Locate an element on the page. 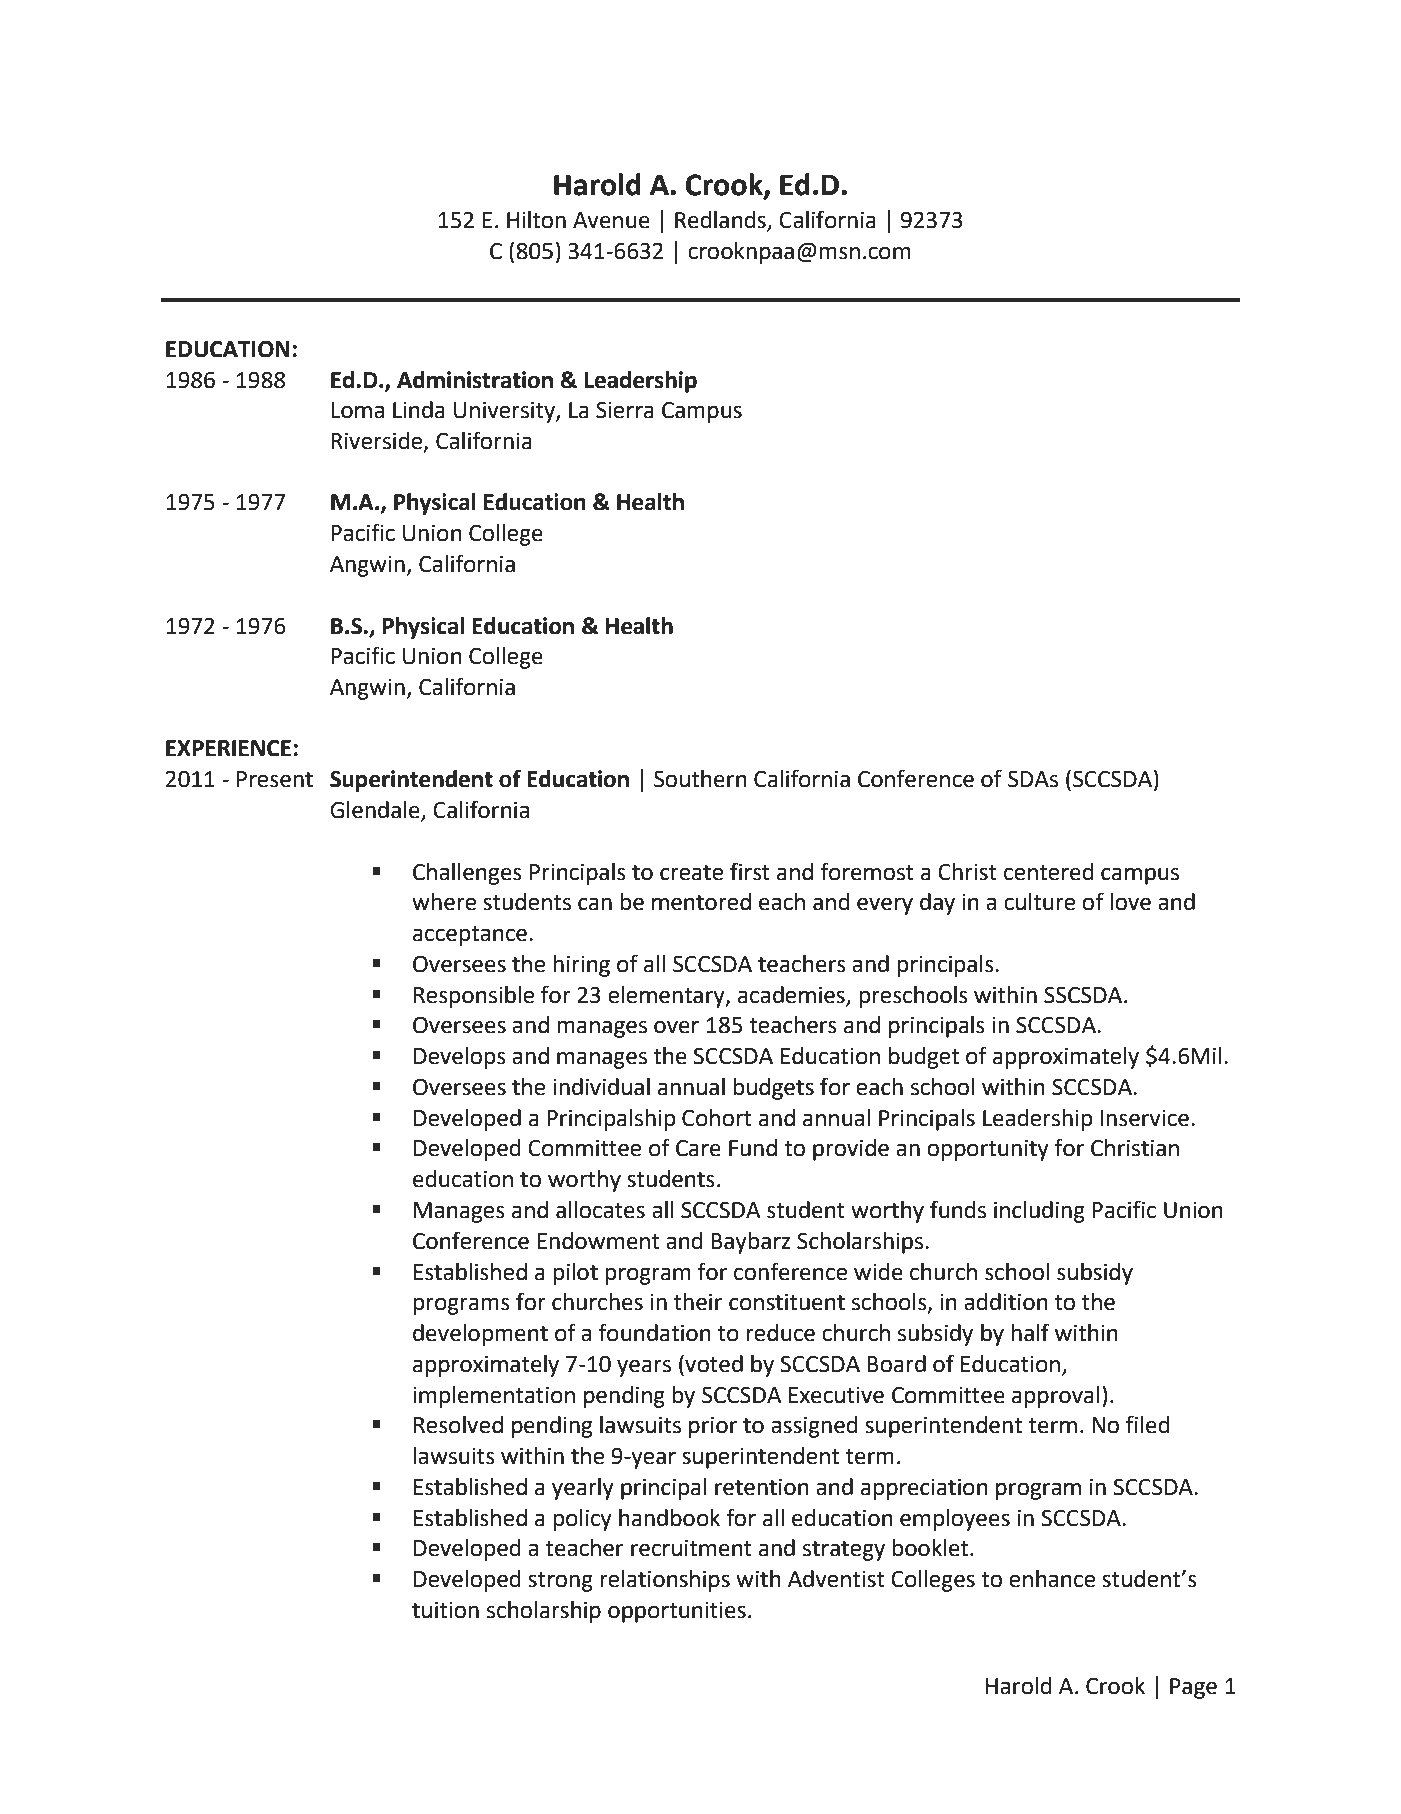  Avenue is located at coordinates (611, 220).
